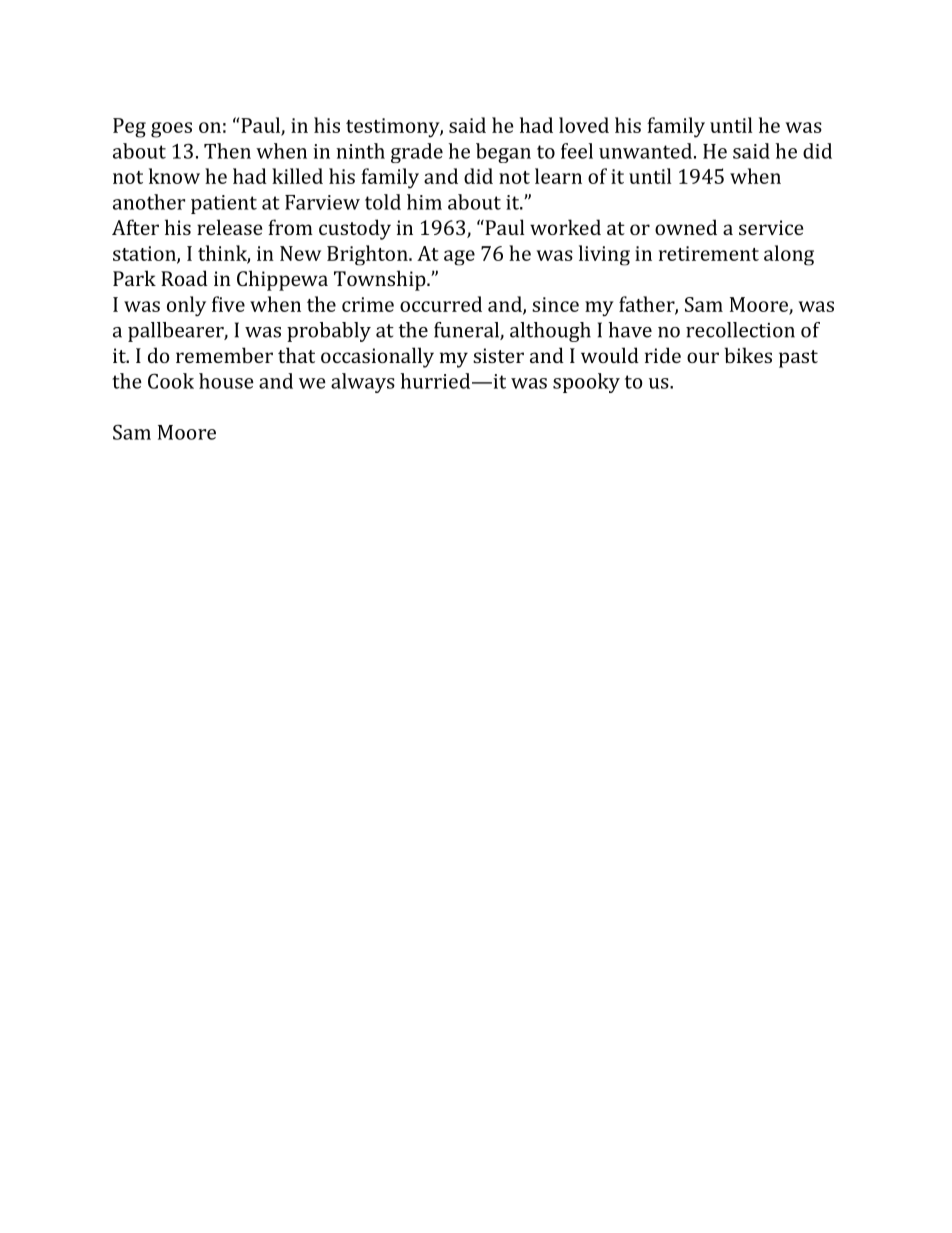  Describe the element at coordinates (424, 202) in the screenshot. I see `him` at that location.
